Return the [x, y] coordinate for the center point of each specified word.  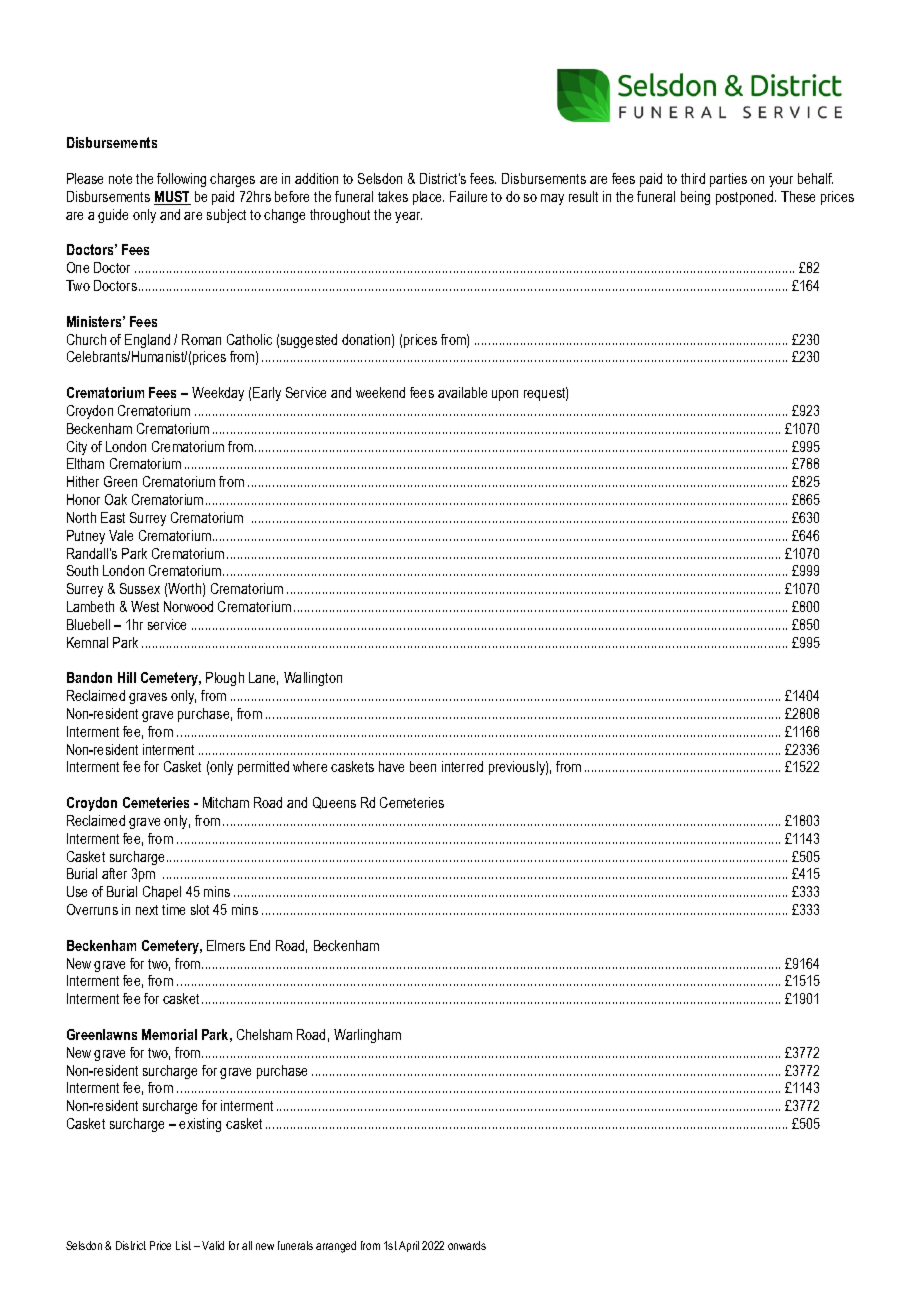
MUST [172, 198]
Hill [127, 677]
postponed [746, 198]
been [423, 766]
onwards [467, 1245]
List [183, 1245]
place [428, 198]
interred [462, 766]
